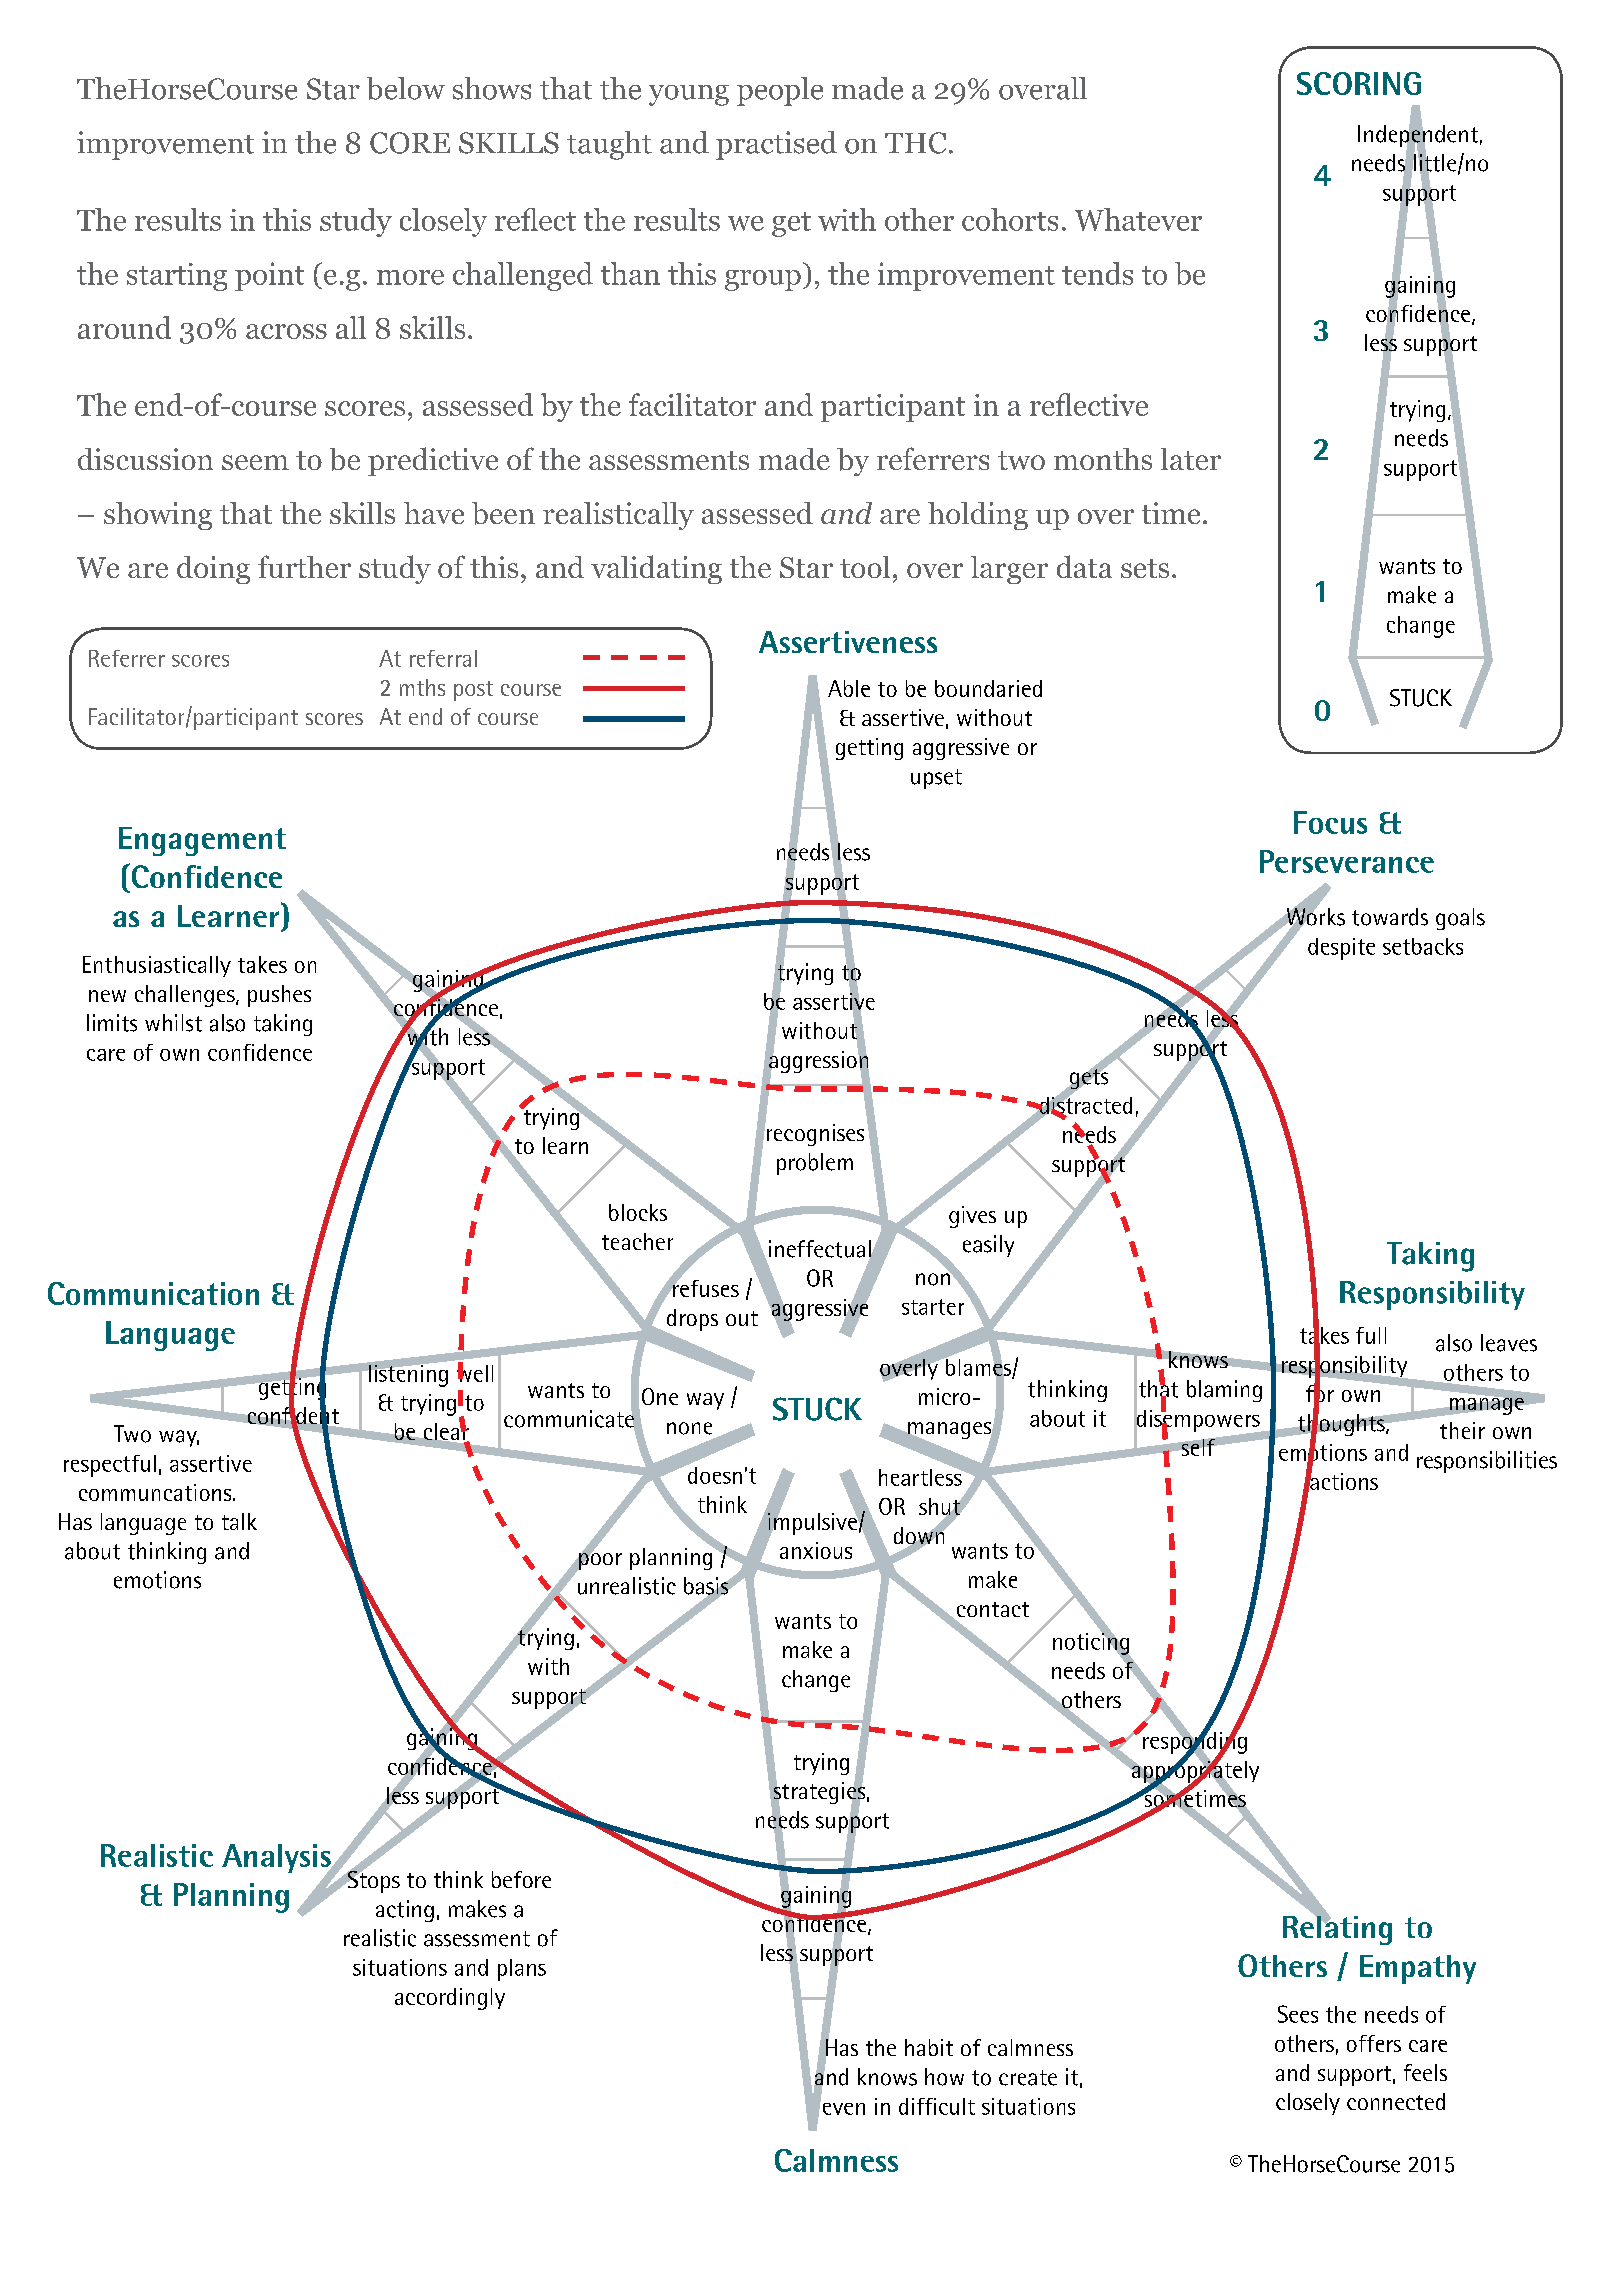 The image size is (1611, 2278). What do you see at coordinates (776, 145) in the screenshot?
I see `practised` at bounding box center [776, 145].
